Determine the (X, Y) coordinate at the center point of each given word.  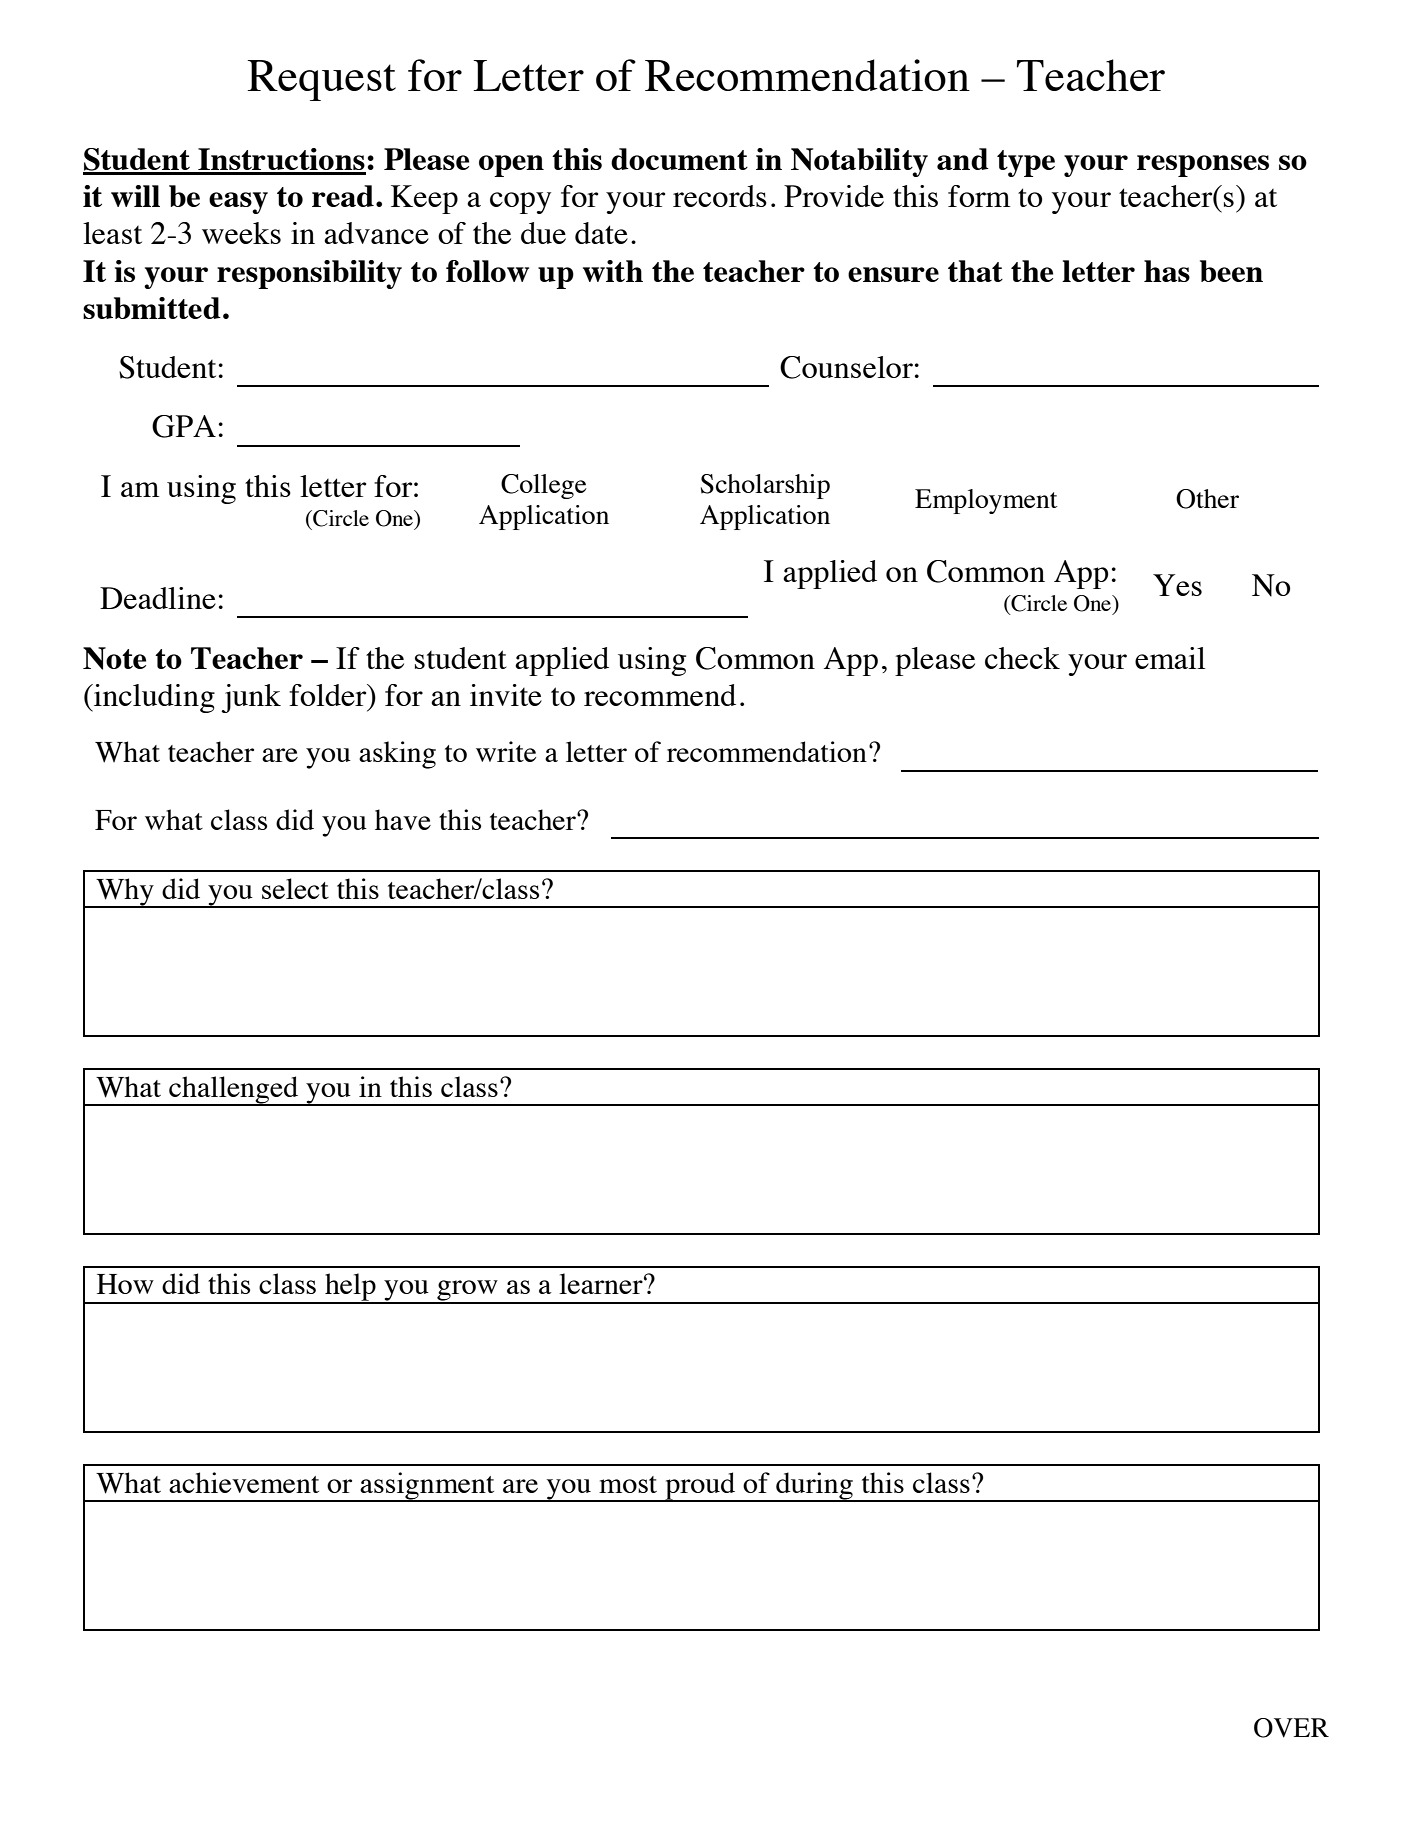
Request (322, 80)
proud (700, 1487)
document (679, 159)
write (506, 751)
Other (1207, 499)
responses (1203, 166)
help (350, 1288)
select (295, 888)
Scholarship (765, 486)
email (1170, 658)
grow (467, 1291)
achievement (244, 1482)
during (814, 1487)
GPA (184, 426)
